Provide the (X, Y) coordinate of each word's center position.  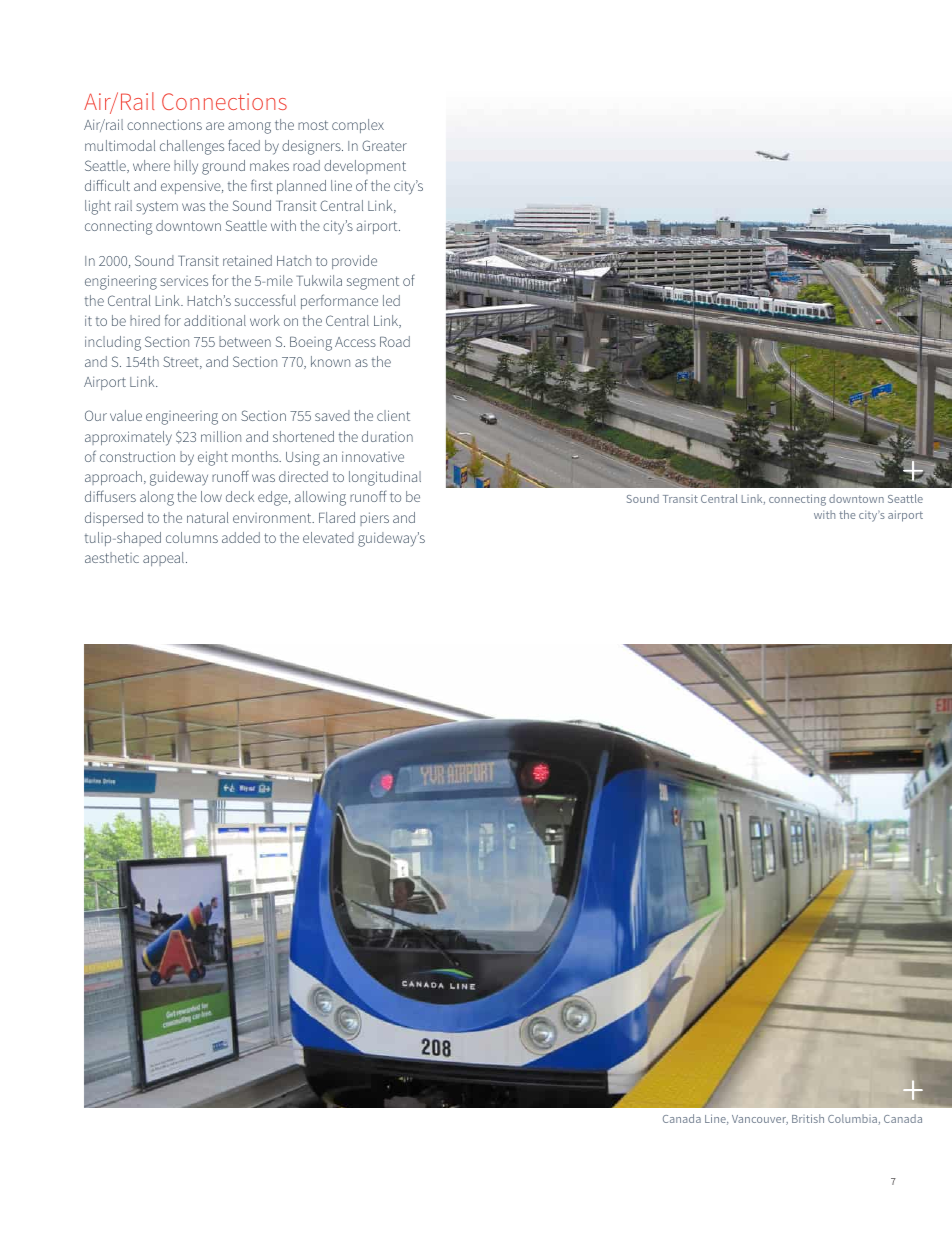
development (365, 167)
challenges (192, 147)
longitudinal (385, 478)
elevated (328, 537)
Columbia (853, 1119)
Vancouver (760, 1120)
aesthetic (112, 557)
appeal (165, 559)
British (808, 1118)
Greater (384, 145)
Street (182, 362)
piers (374, 519)
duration (387, 436)
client (393, 415)
